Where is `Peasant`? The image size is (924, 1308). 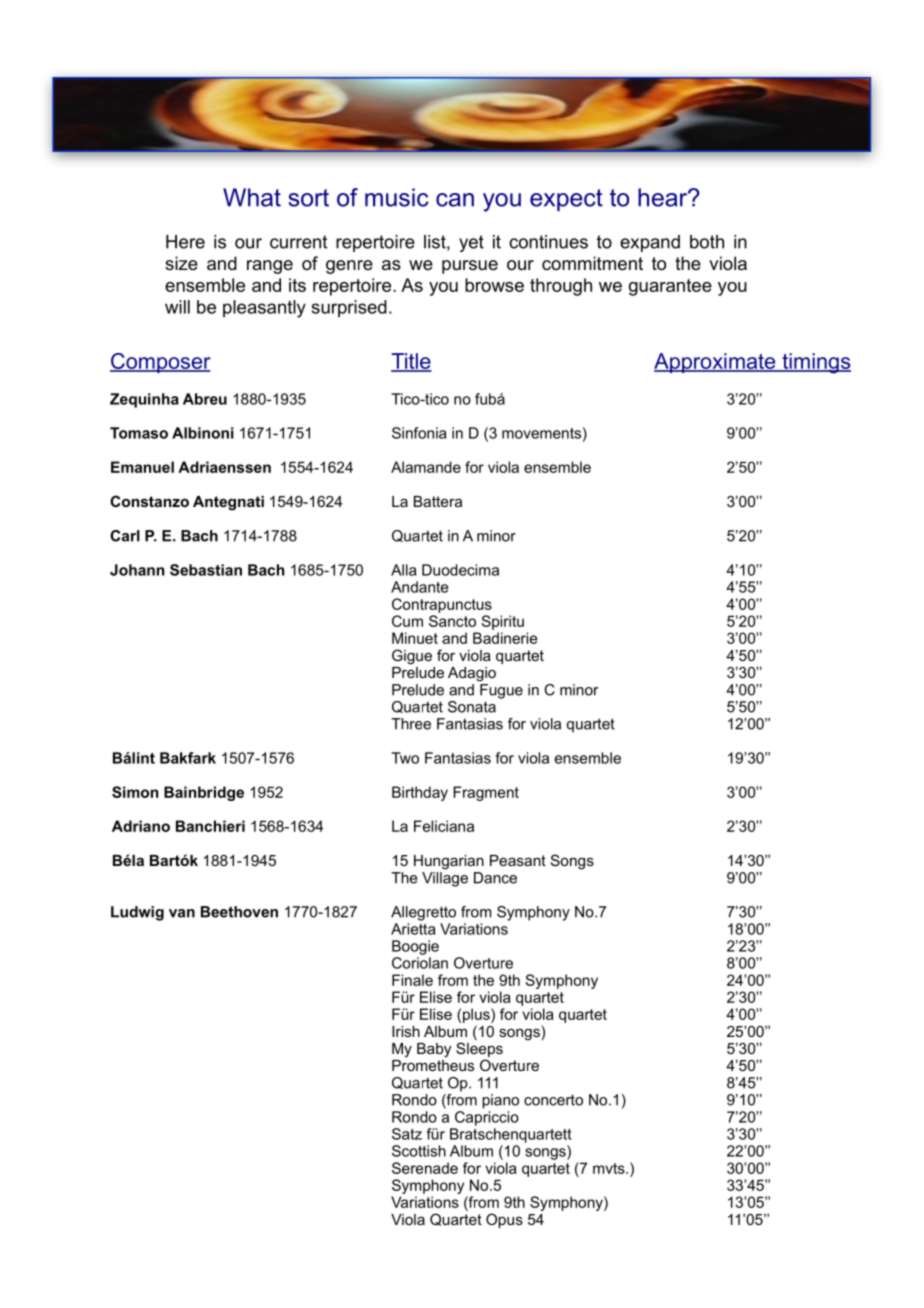
Peasant is located at coordinates (518, 860).
